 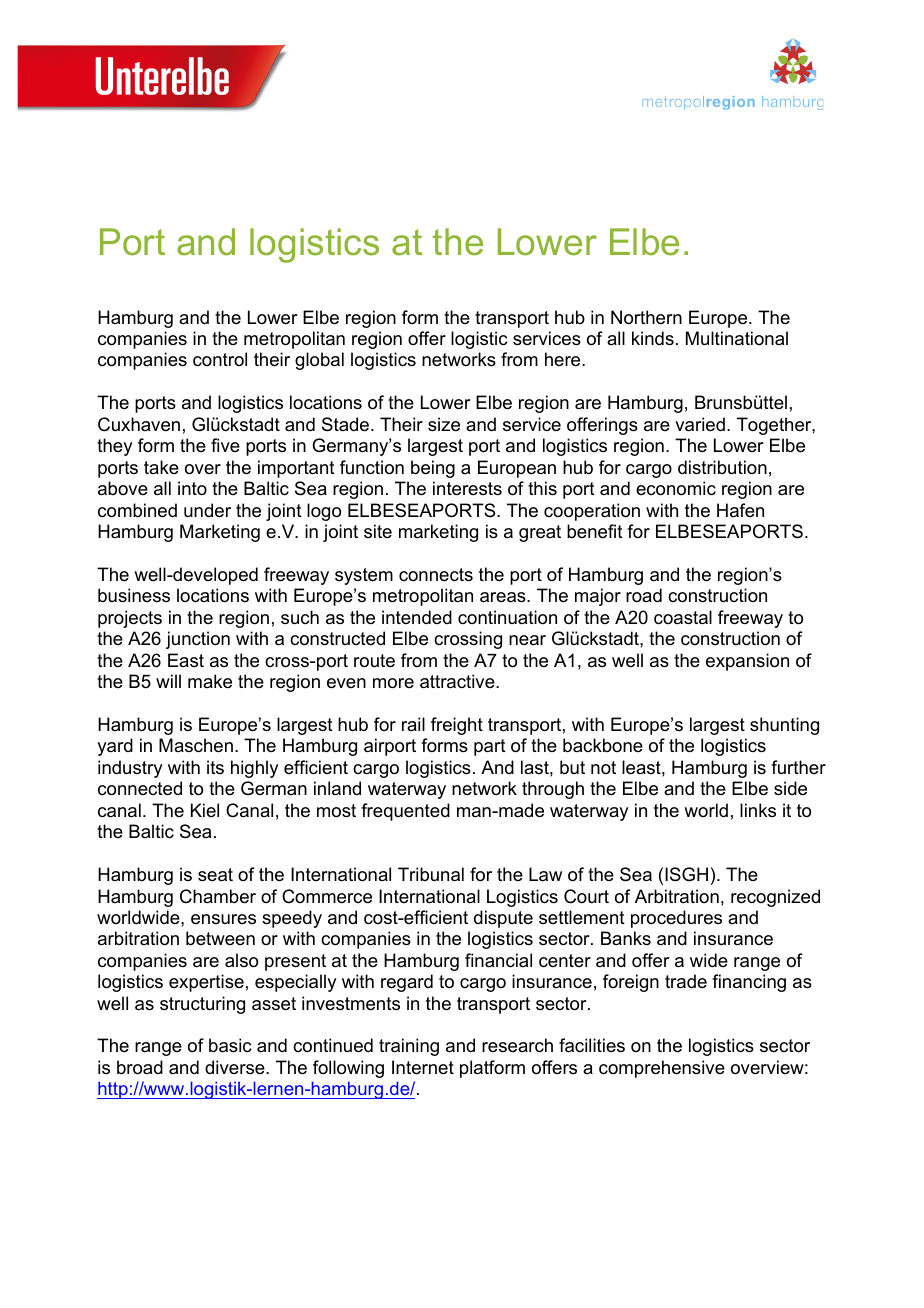 What do you see at coordinates (458, 681) in the screenshot?
I see `attractive` at bounding box center [458, 681].
